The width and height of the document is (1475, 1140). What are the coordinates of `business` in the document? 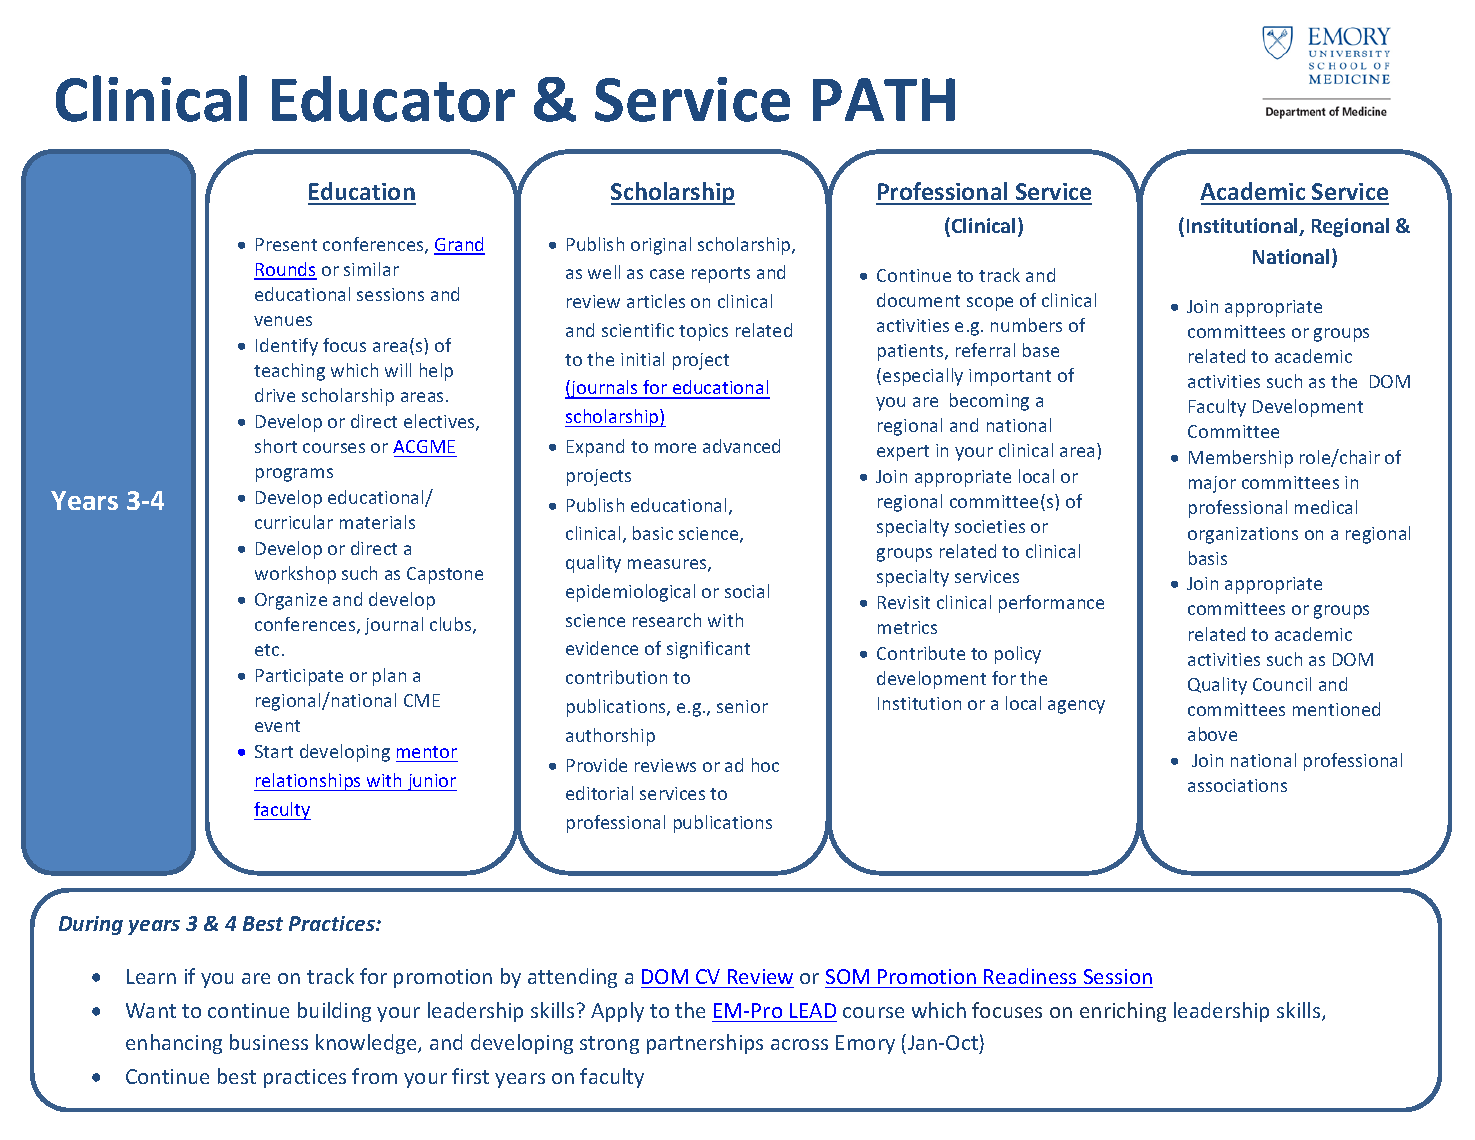 It's located at (269, 1042).
